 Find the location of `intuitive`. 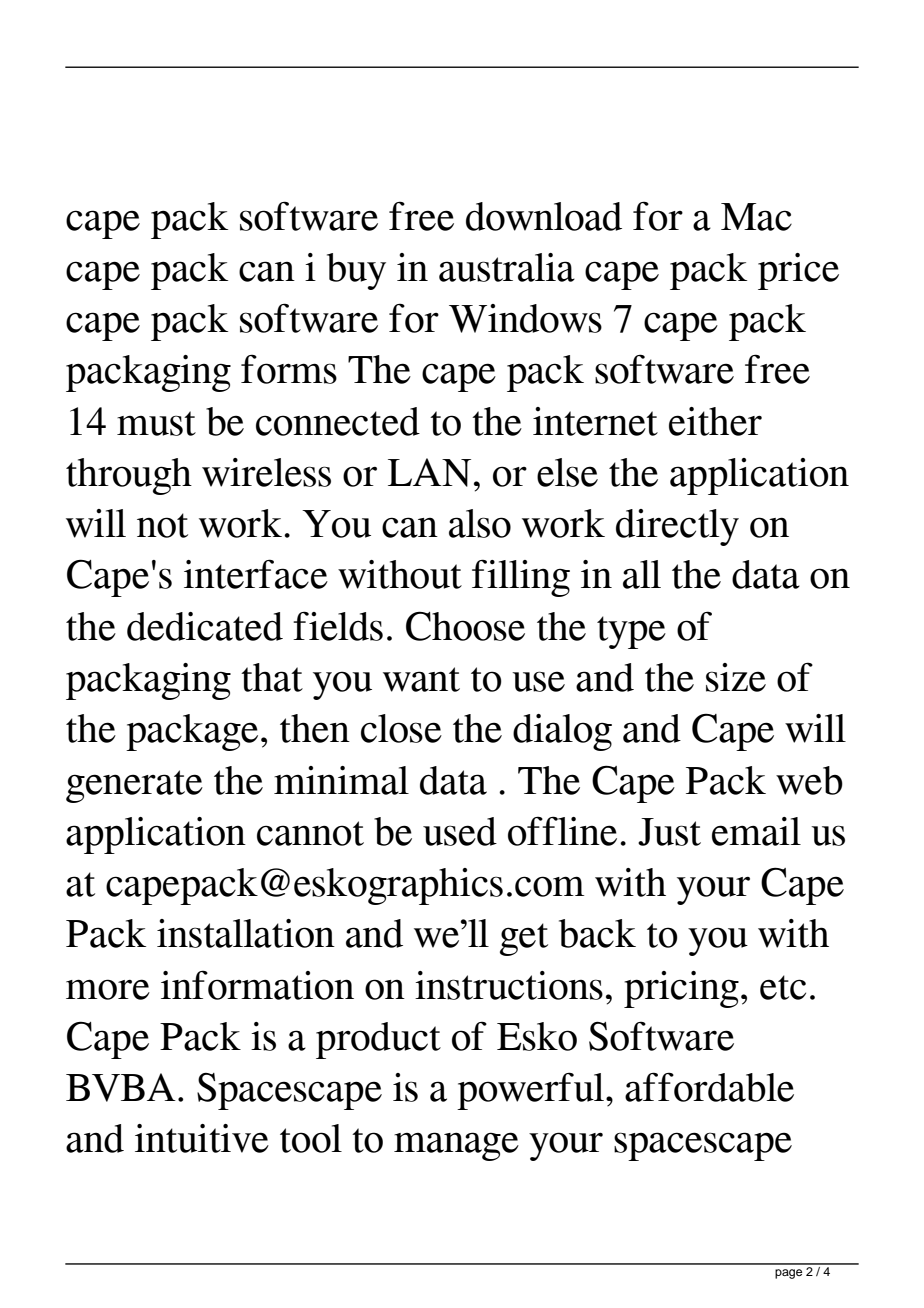

intuitive is located at coordinates (202, 1138).
